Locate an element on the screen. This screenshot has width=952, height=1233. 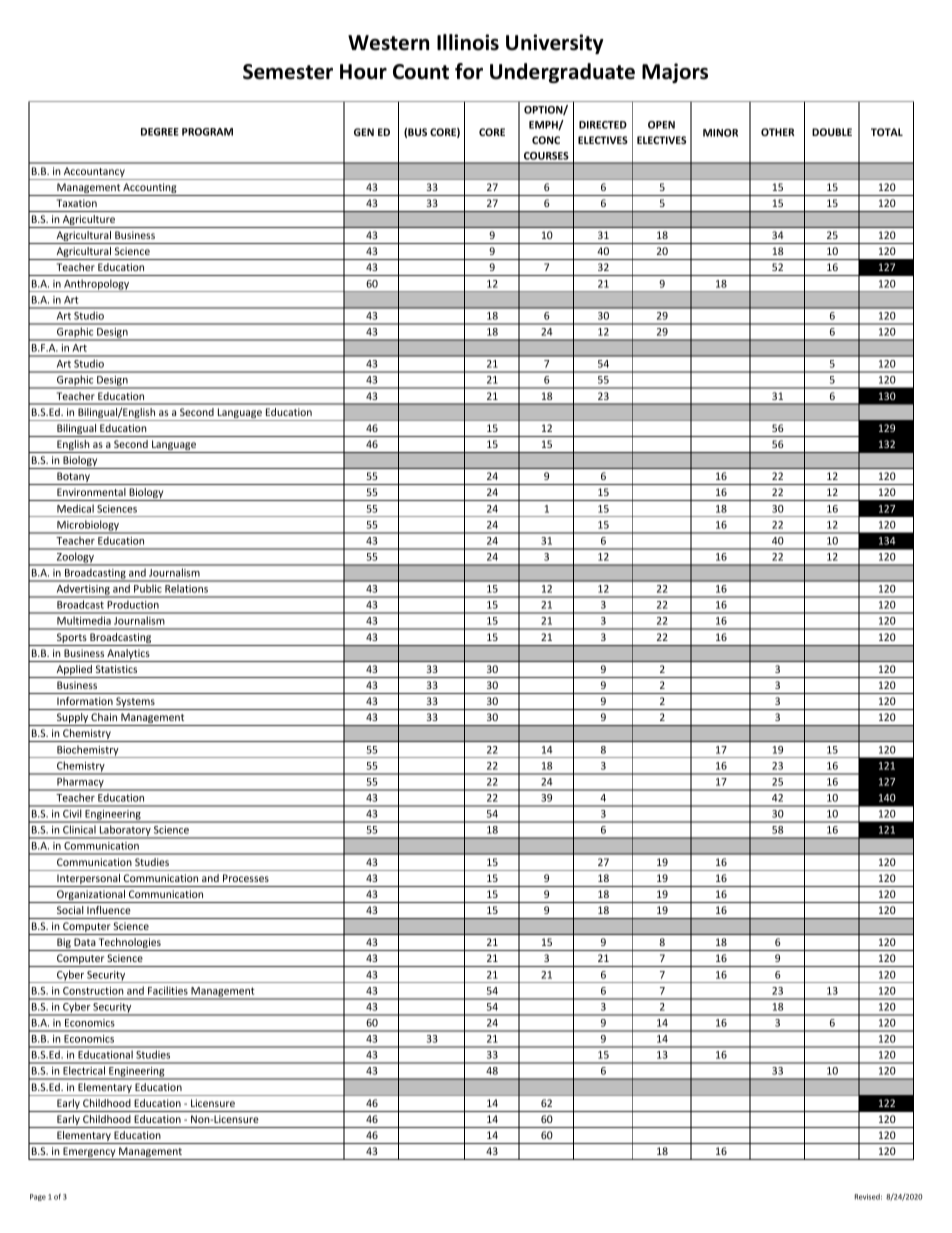
Interpersonal is located at coordinates (88, 880).
